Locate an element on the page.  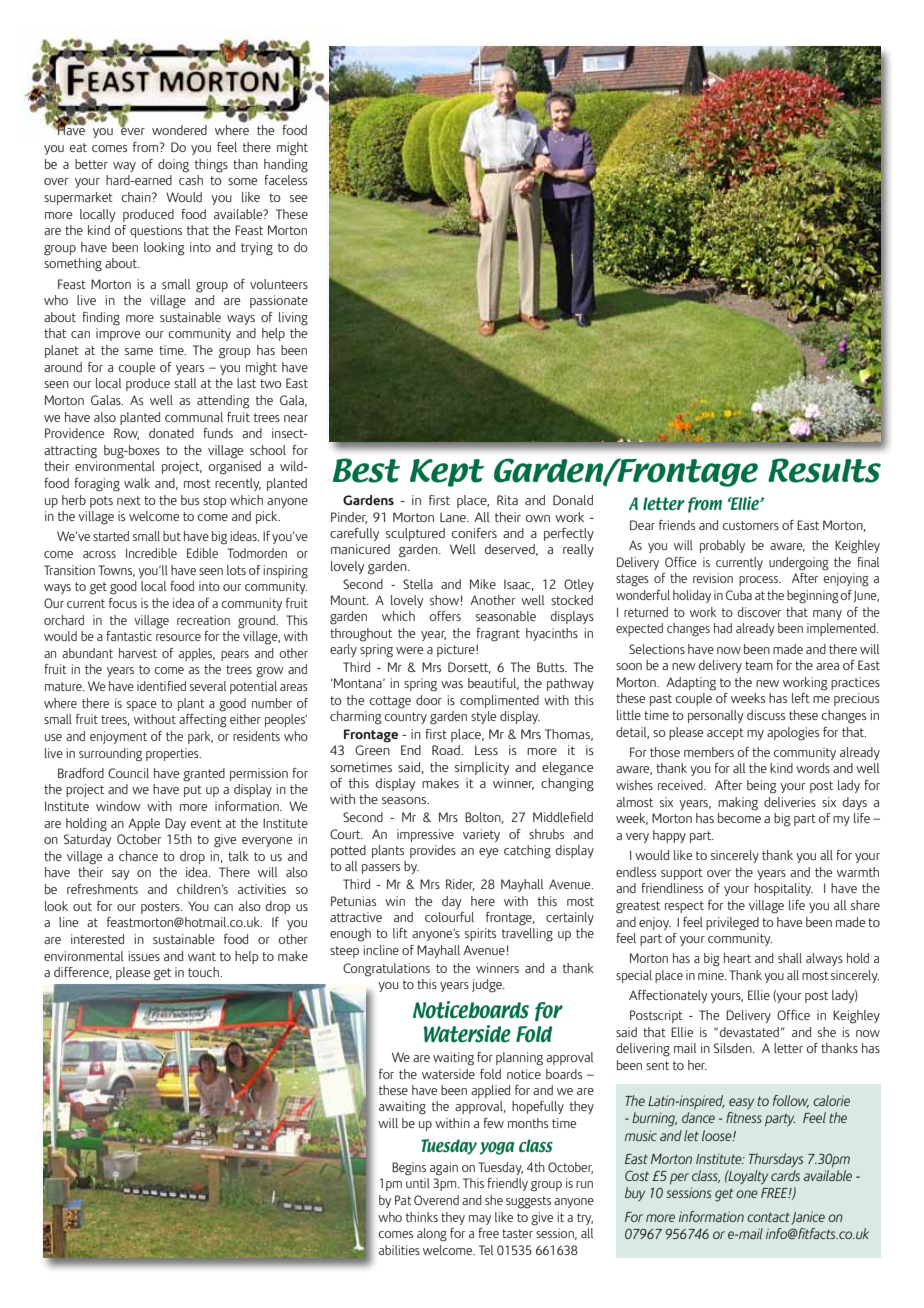
handing is located at coordinates (286, 166).
